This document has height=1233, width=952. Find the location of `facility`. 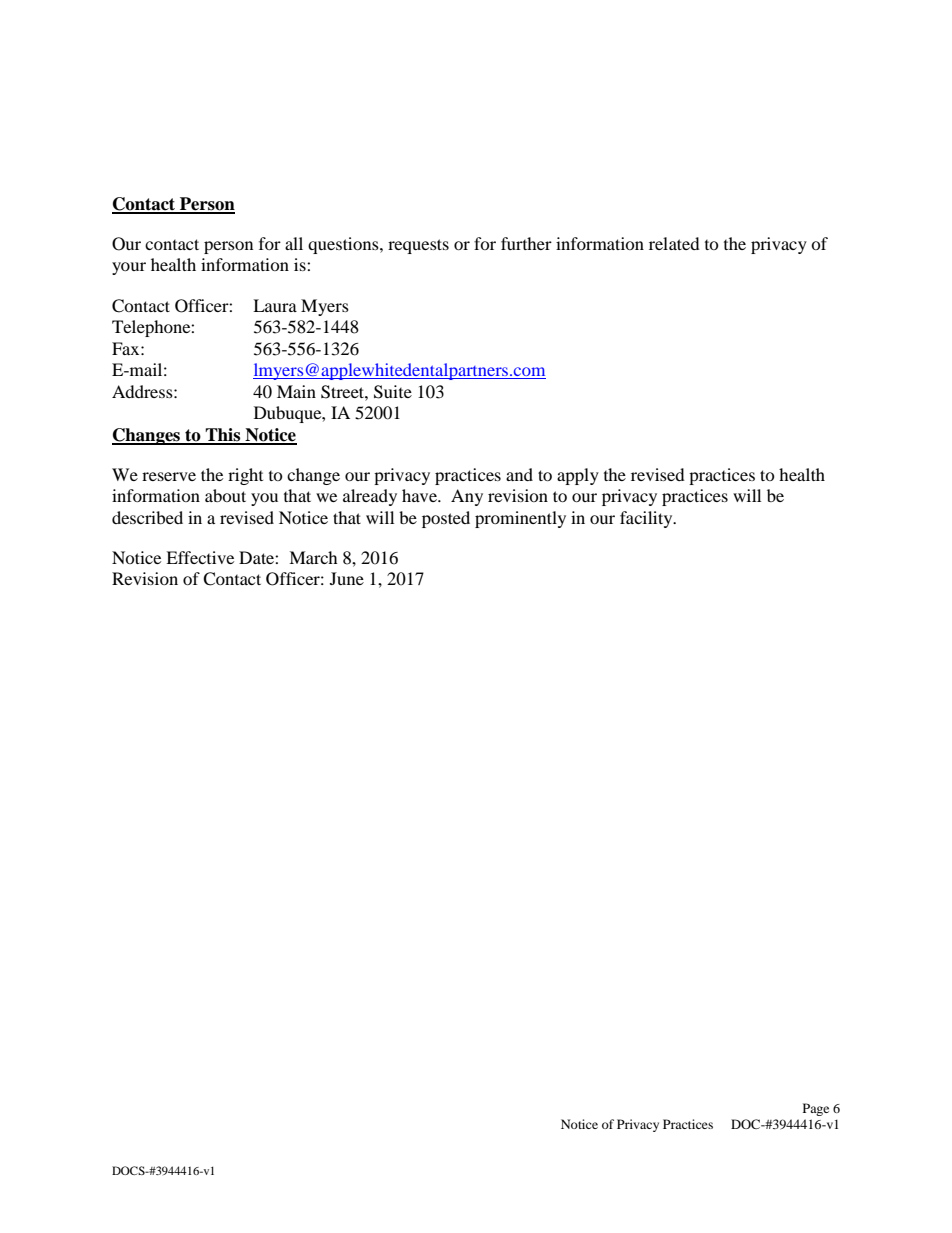

facility is located at coordinates (647, 519).
